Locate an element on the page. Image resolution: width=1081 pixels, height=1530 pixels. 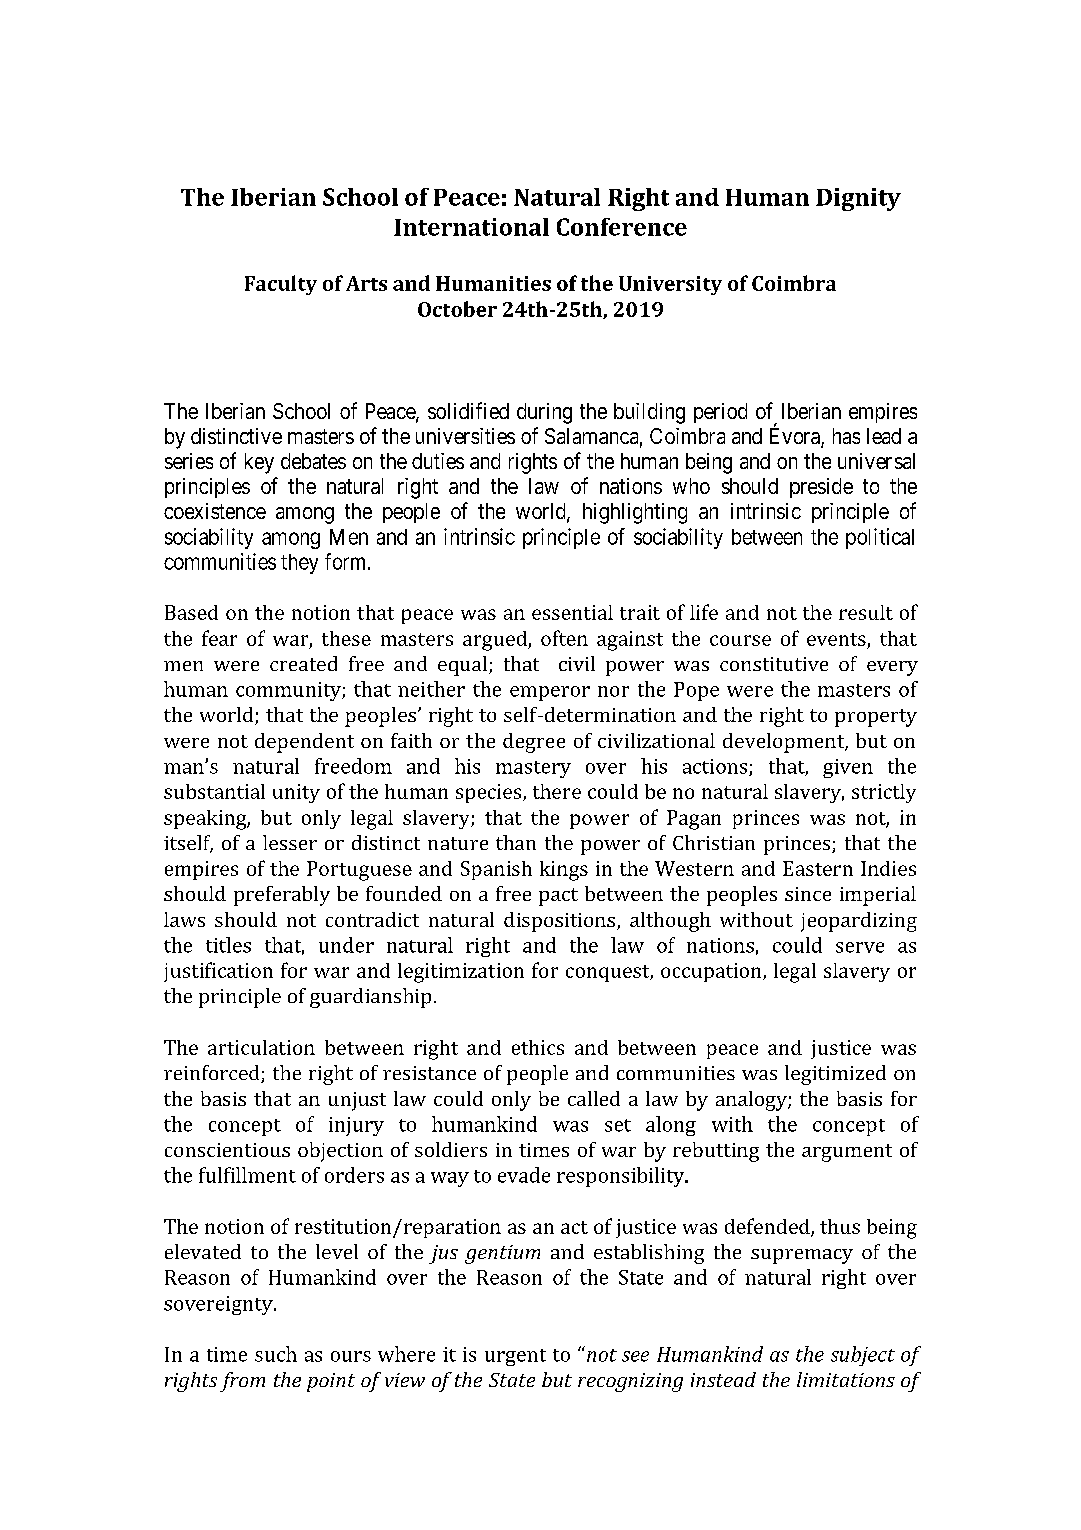
preside is located at coordinates (821, 488).
